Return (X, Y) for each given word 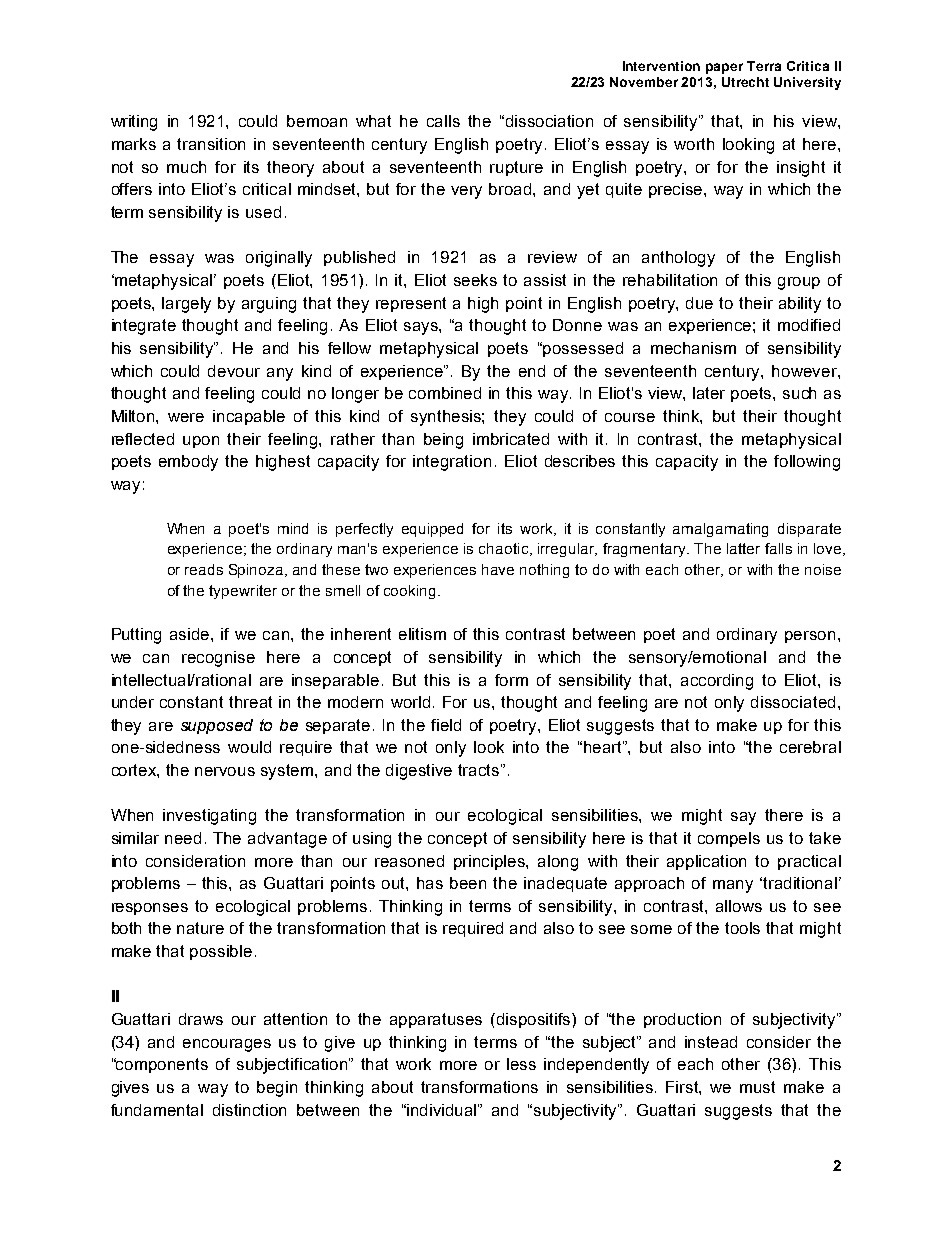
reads (204, 569)
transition (211, 144)
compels (729, 839)
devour (234, 371)
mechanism (693, 348)
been (468, 883)
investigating (209, 817)
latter (743, 548)
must (757, 1087)
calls (443, 121)
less (521, 1064)
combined (445, 393)
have (498, 569)
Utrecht (745, 82)
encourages (227, 1045)
